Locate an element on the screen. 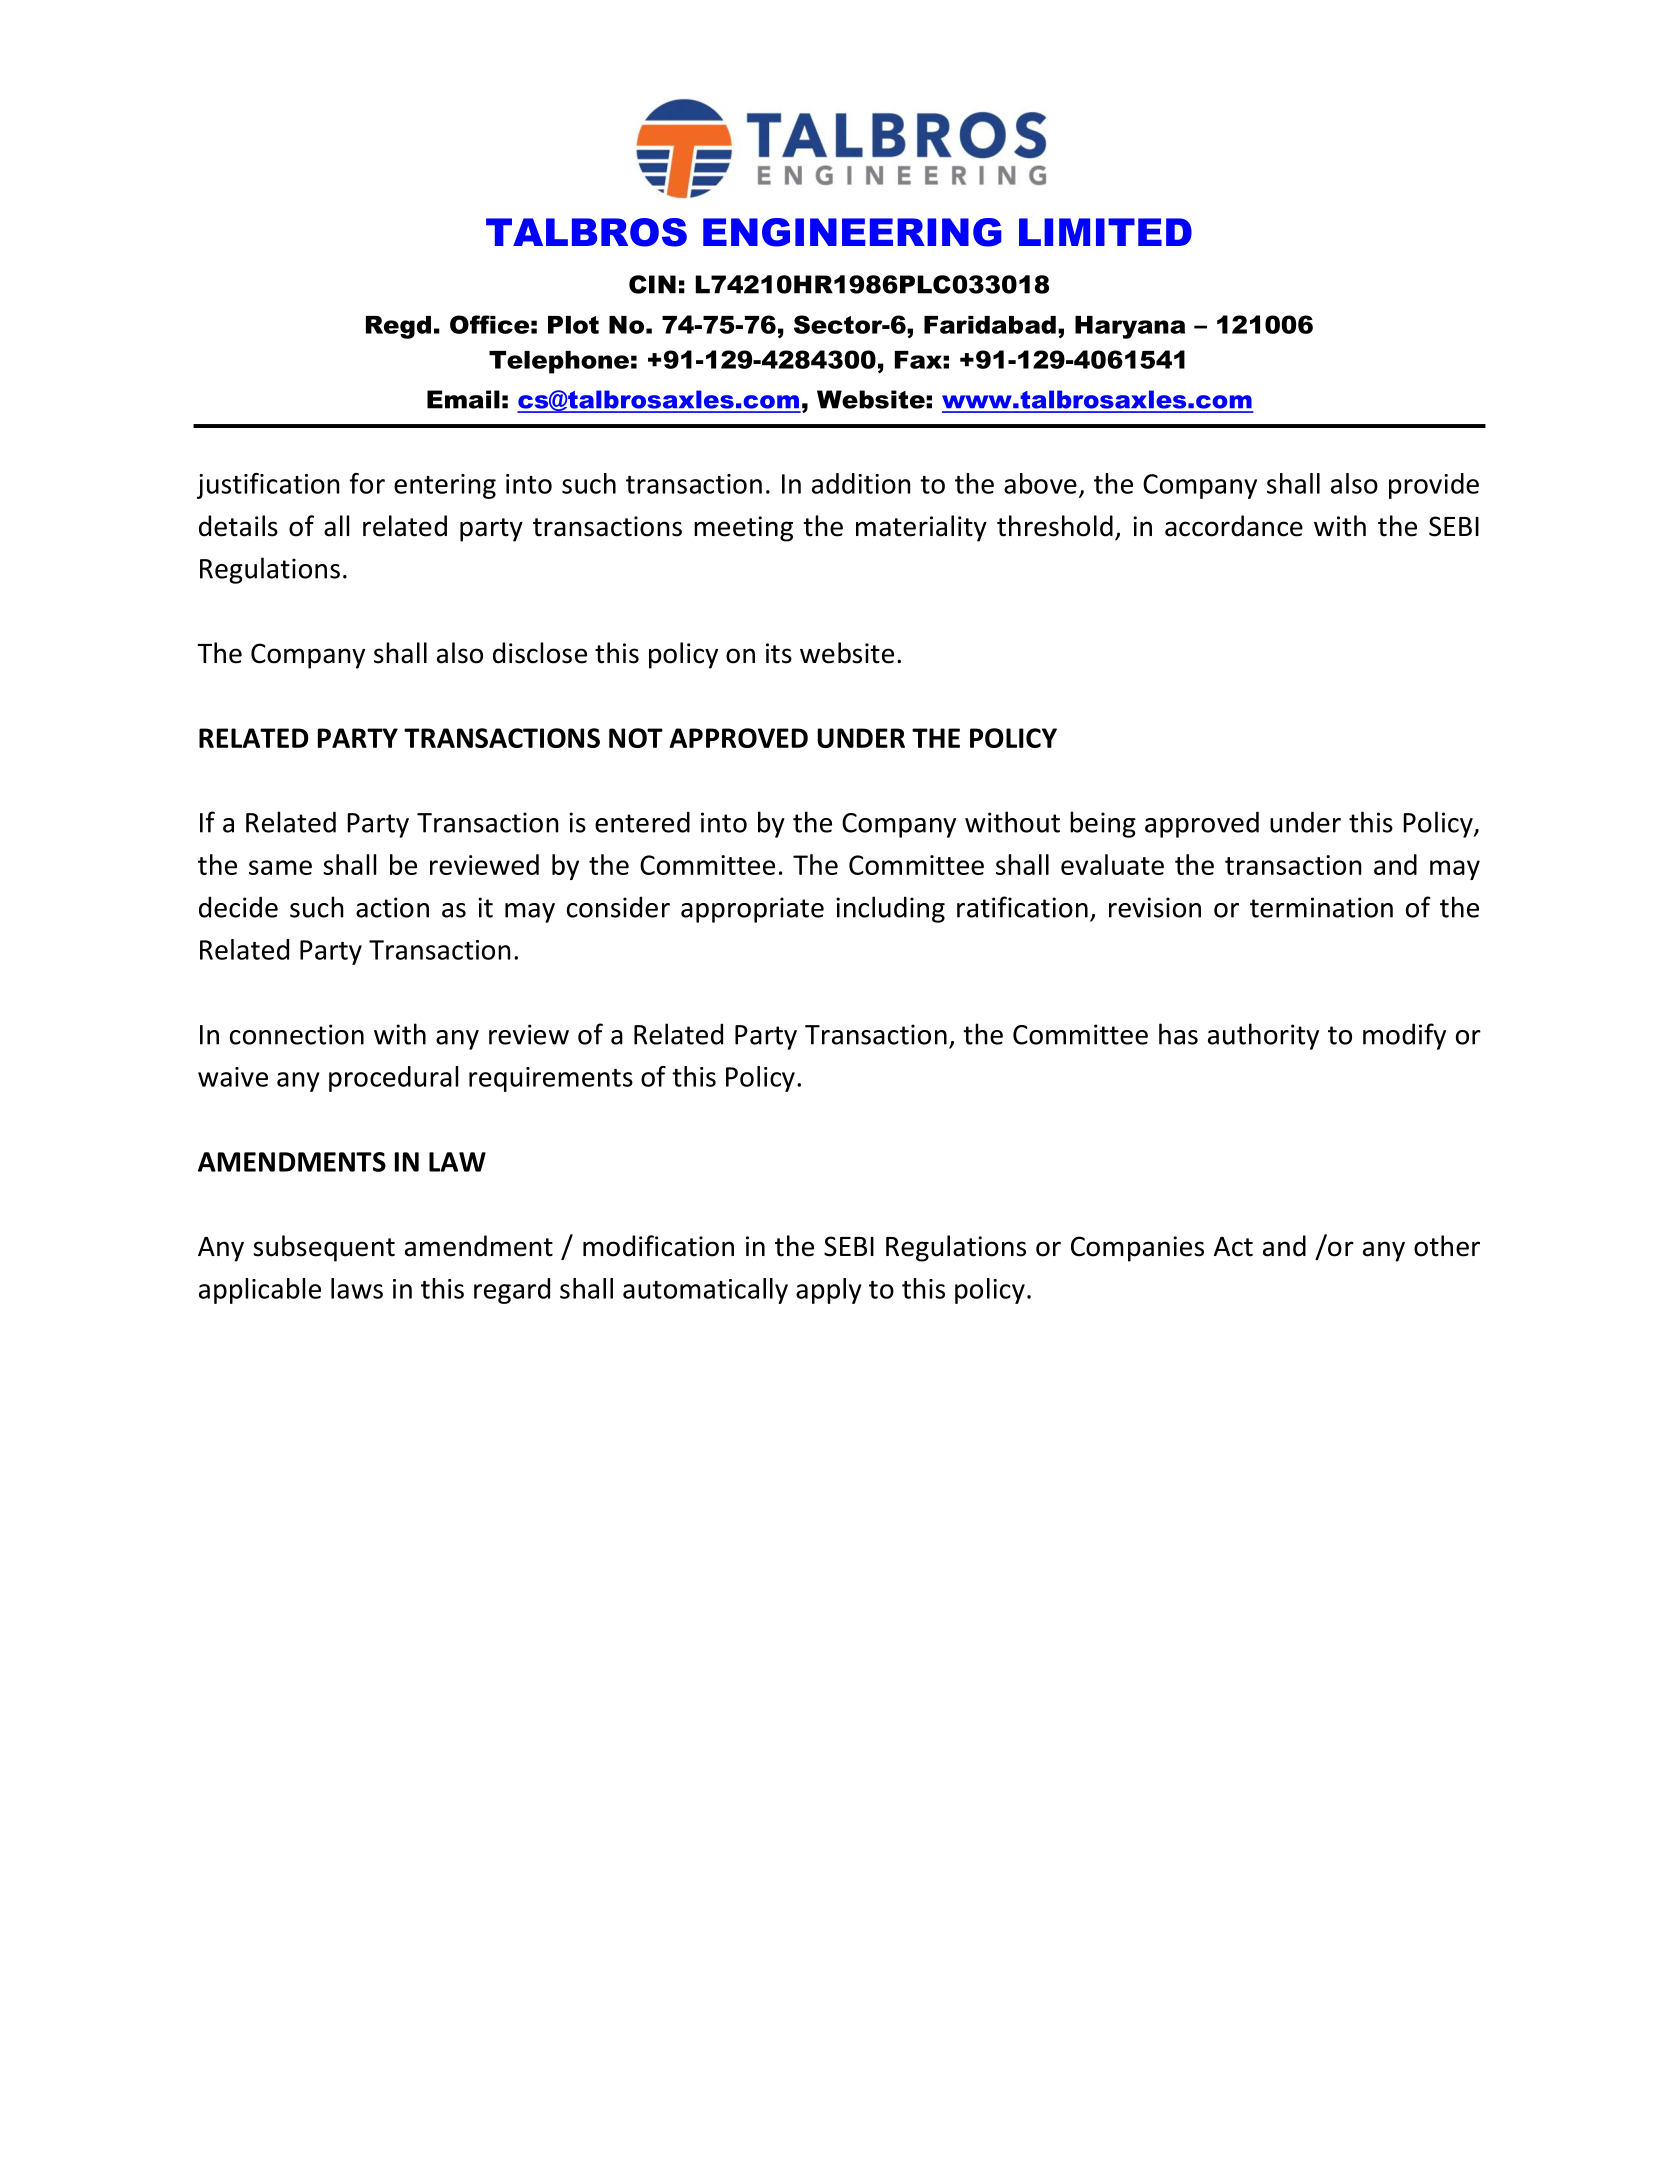 This screenshot has height=2173, width=1679. apply is located at coordinates (829, 1291).
